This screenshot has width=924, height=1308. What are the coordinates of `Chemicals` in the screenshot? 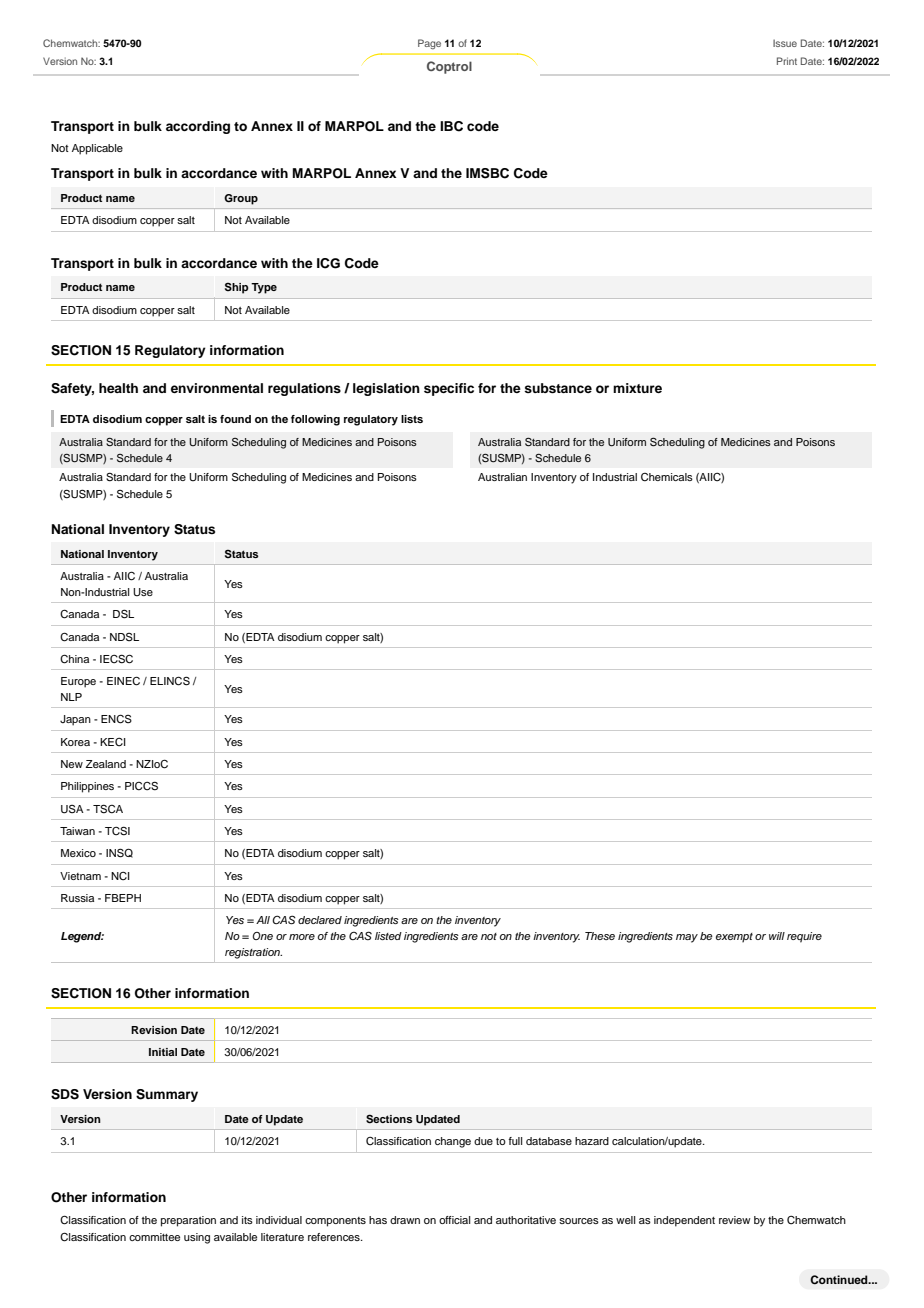 It's located at (667, 477).
